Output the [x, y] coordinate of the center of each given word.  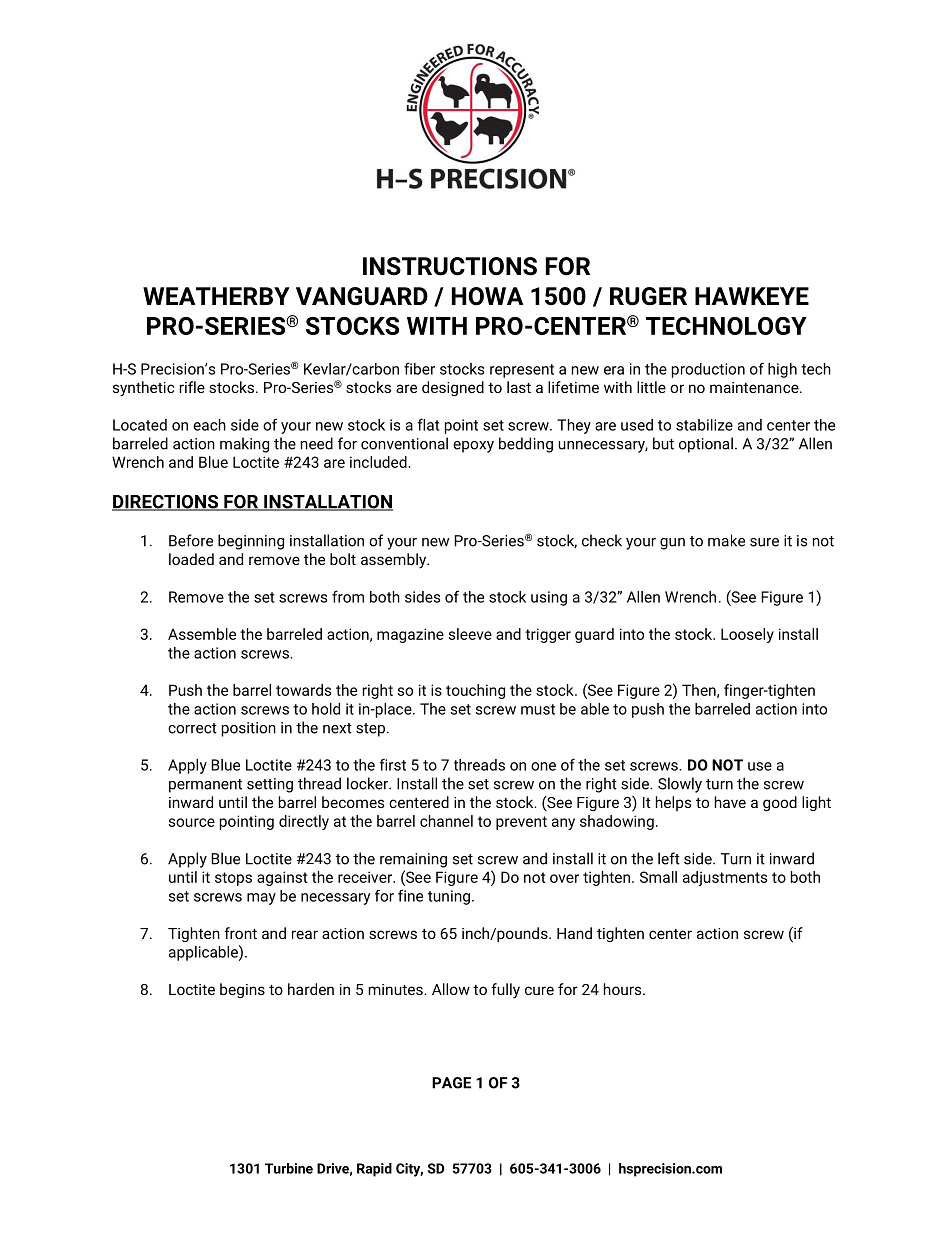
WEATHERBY [216, 296]
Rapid [374, 1170]
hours [624, 989]
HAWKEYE [752, 296]
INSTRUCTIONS [450, 266]
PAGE [451, 1083]
